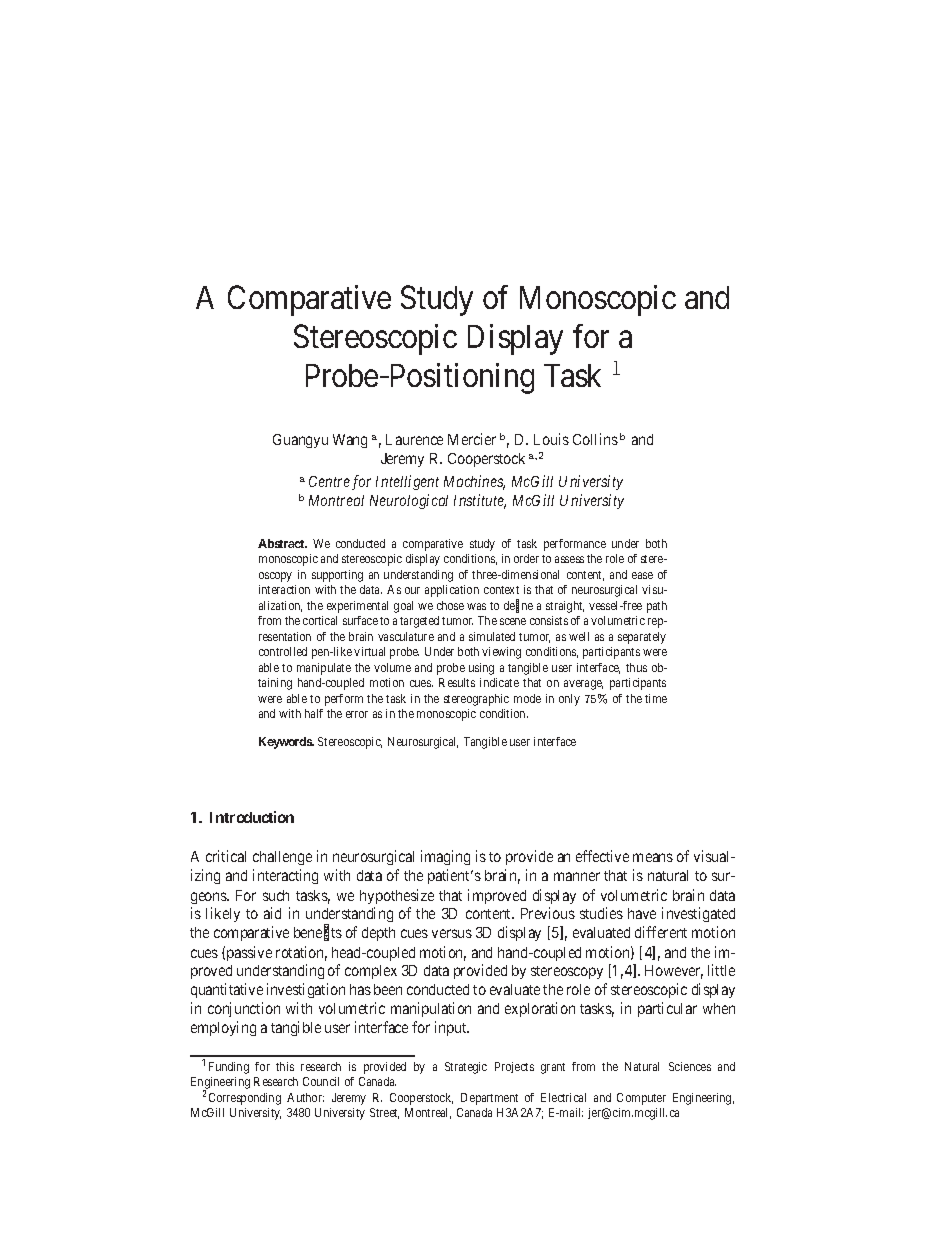 The width and height of the document is (952, 1233). What do you see at coordinates (445, 857) in the document?
I see `imaging` at bounding box center [445, 857].
